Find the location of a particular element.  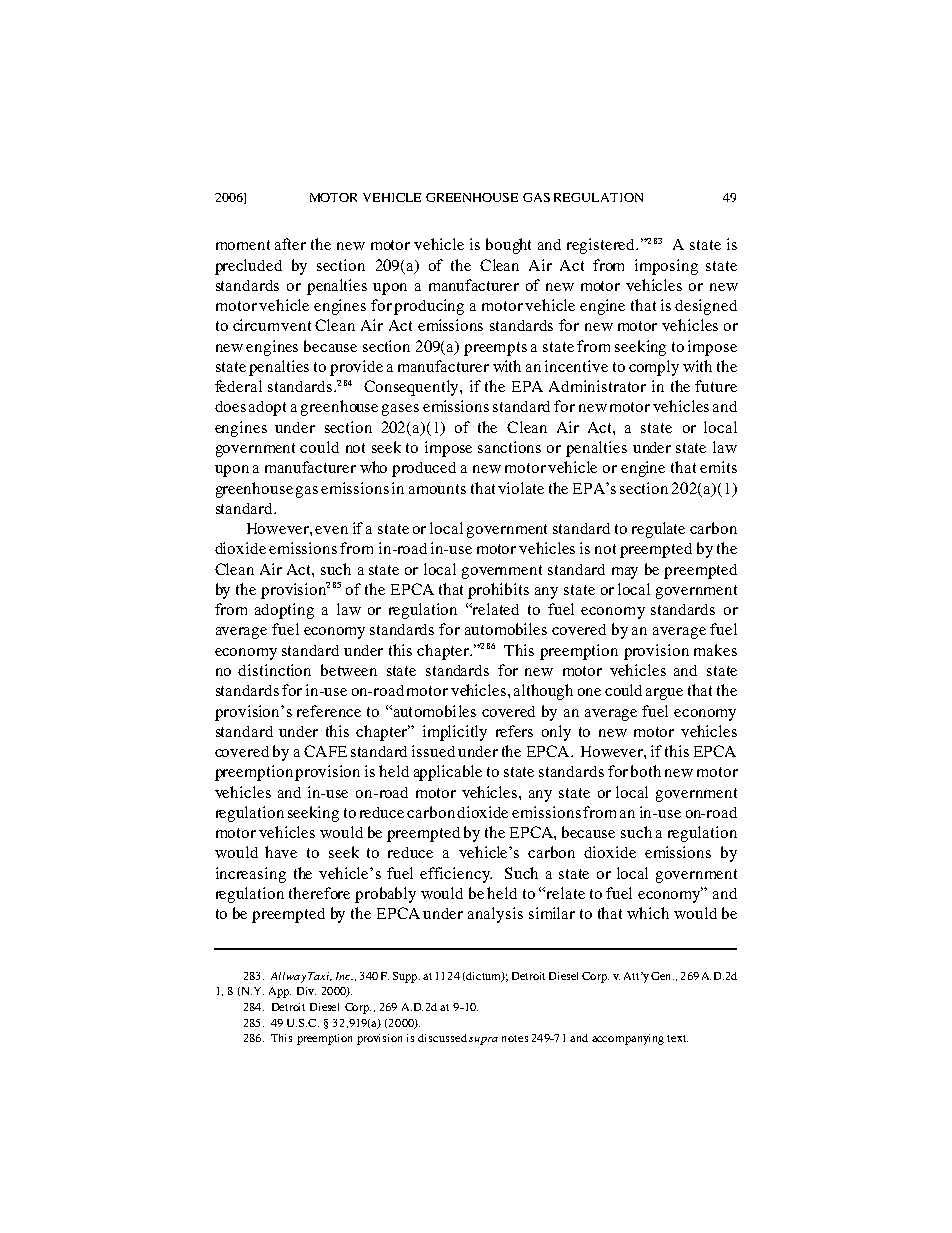

bought is located at coordinates (508, 246).
